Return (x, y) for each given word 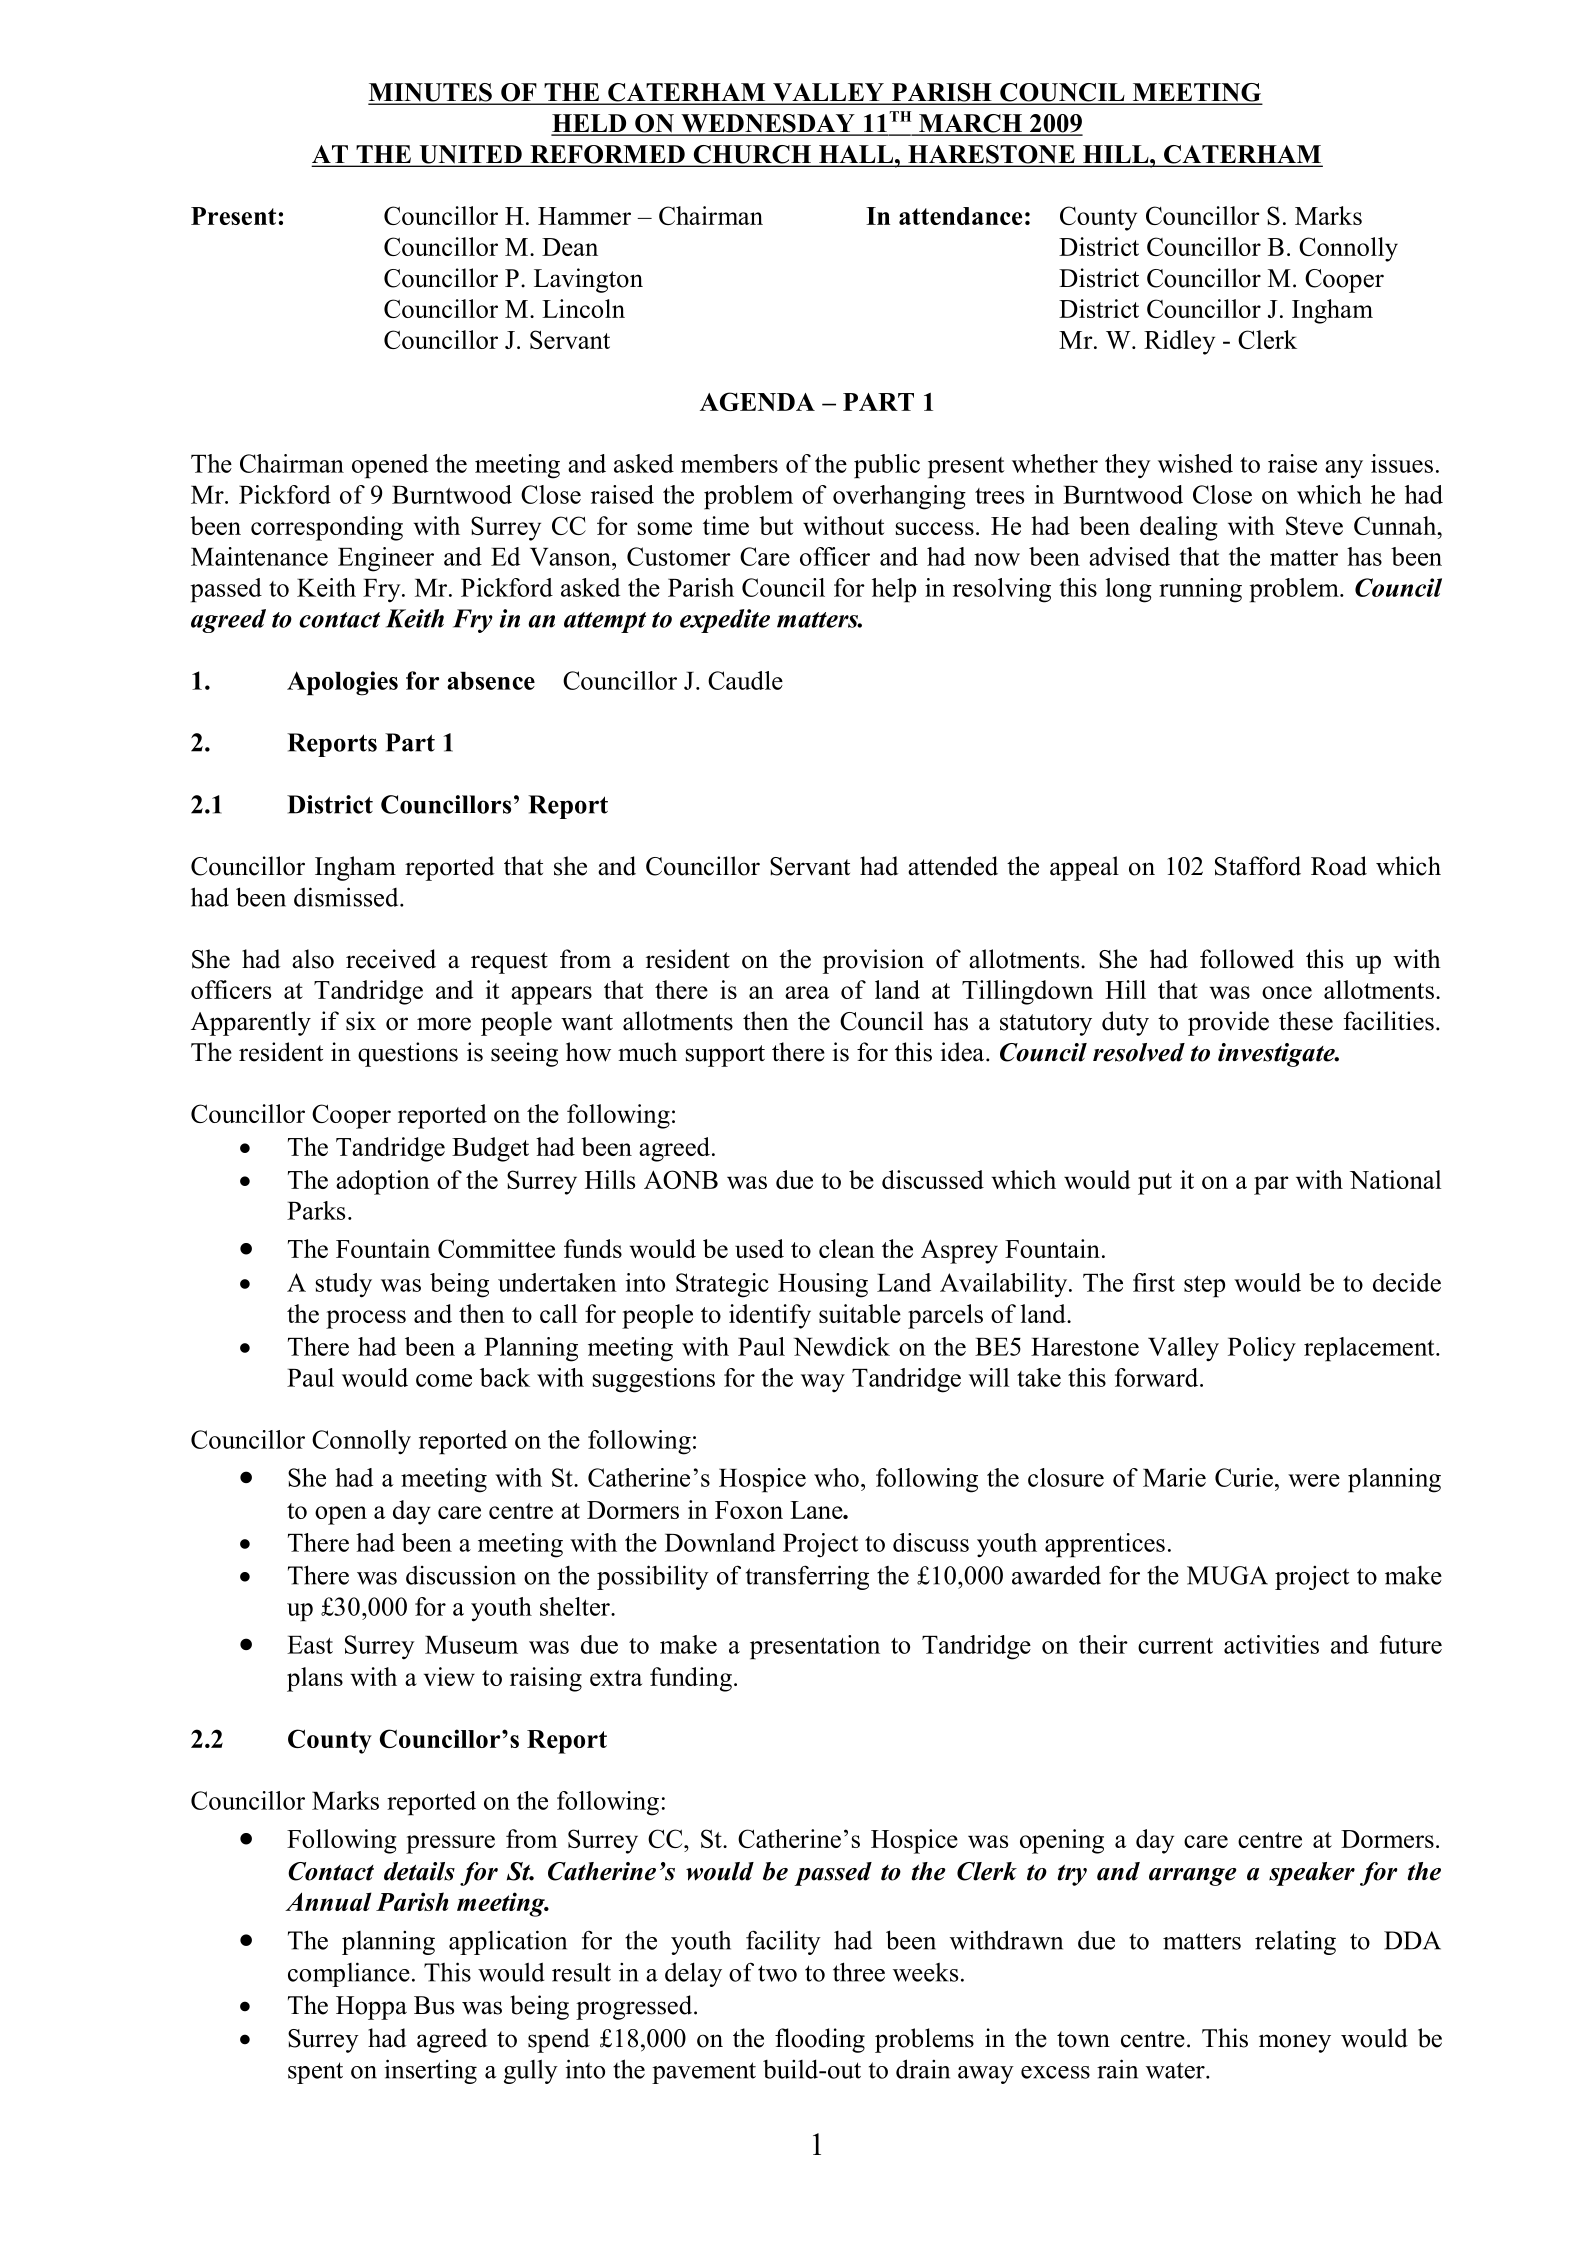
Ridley (1179, 342)
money (1295, 2043)
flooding (820, 2040)
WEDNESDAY (768, 124)
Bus (434, 2005)
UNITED (470, 155)
